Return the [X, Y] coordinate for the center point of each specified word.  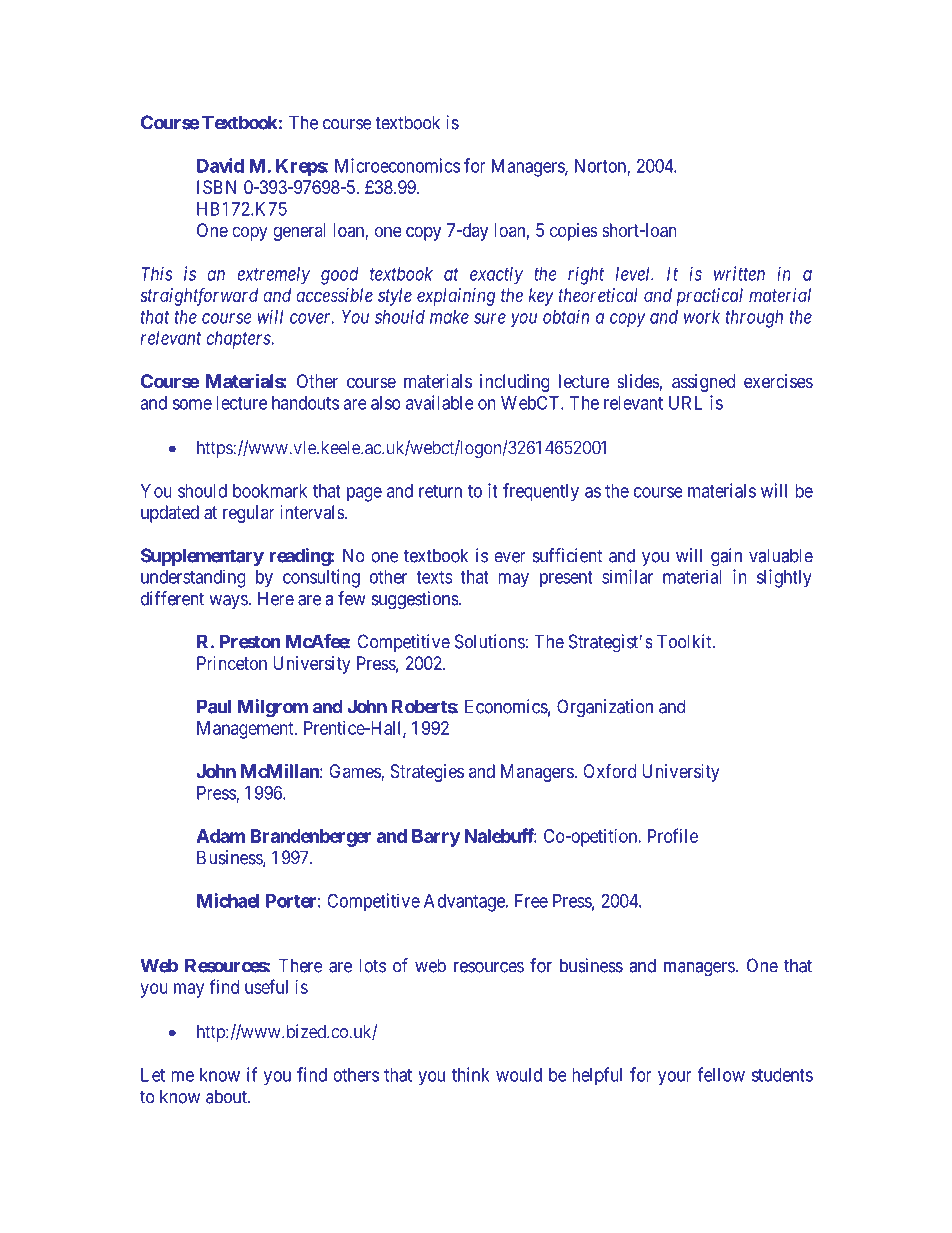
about [227, 1096]
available [440, 402]
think [470, 1074]
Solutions [490, 641]
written [739, 273]
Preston [250, 641]
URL [685, 403]
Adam [220, 836]
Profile [673, 835]
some [192, 404]
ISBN [216, 187]
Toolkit [685, 641]
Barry [436, 838]
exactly [496, 276]
